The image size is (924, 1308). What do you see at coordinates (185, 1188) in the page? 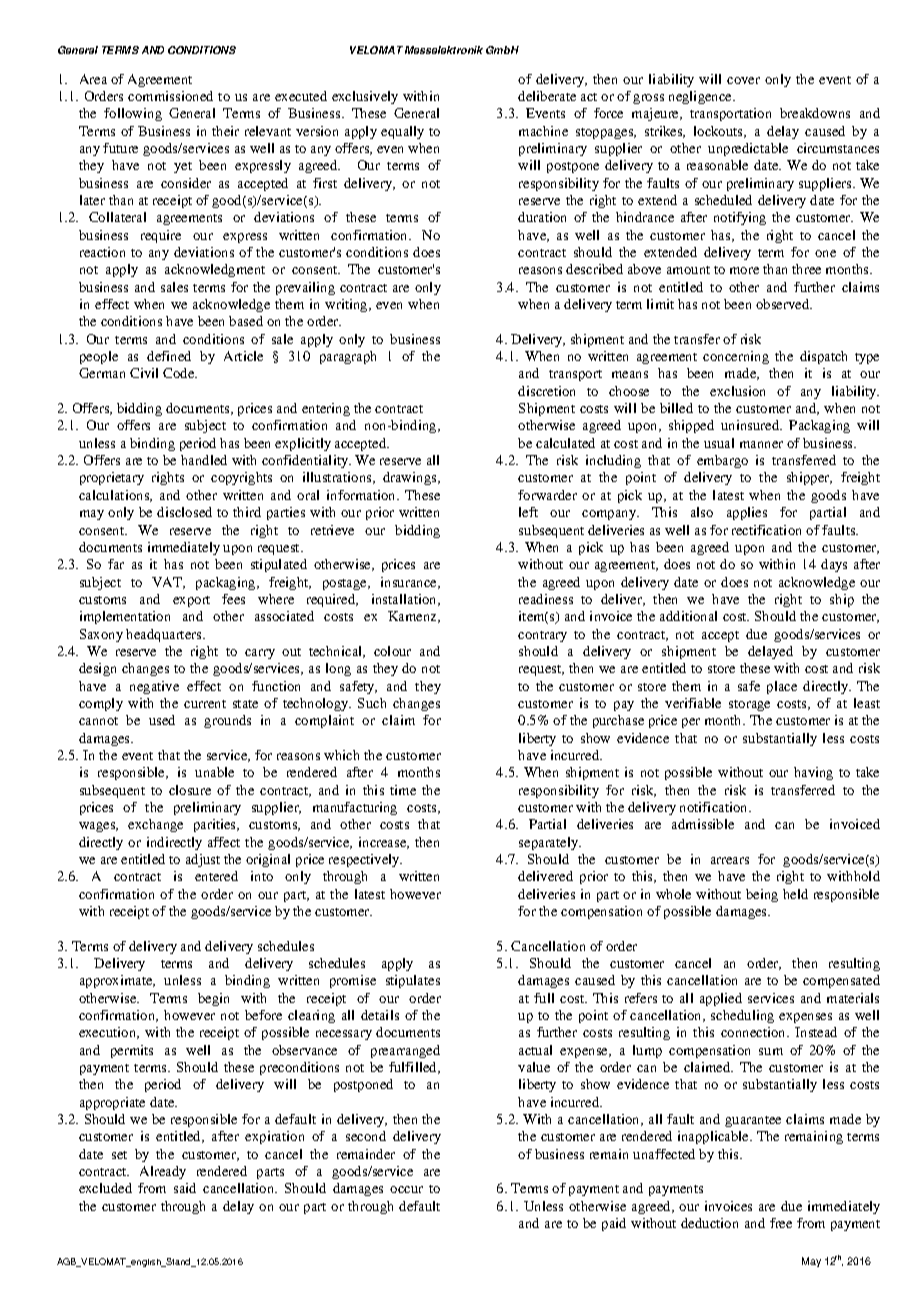
I see `said` at bounding box center [185, 1188].
